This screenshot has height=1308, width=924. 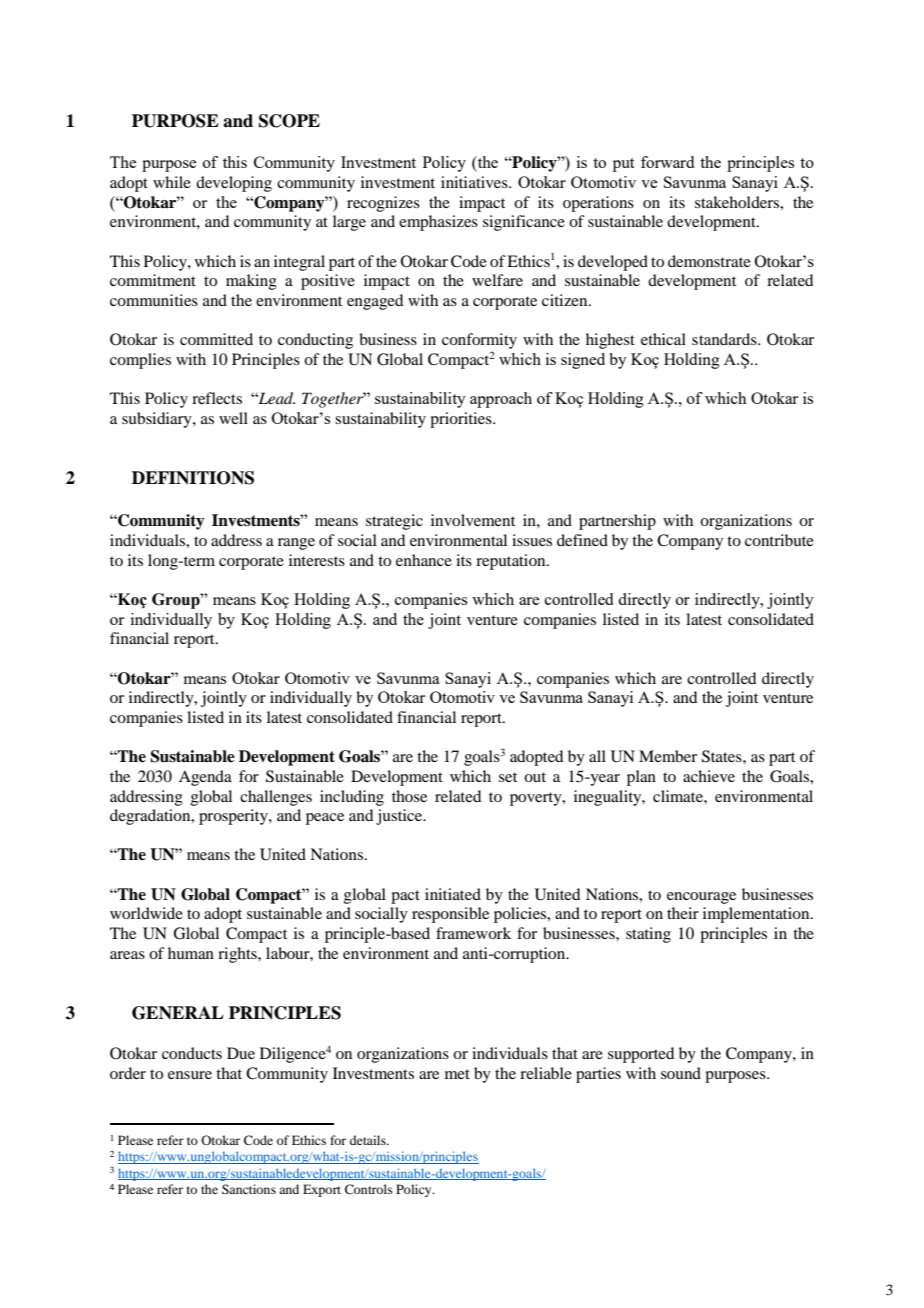 I want to click on developing, so click(x=234, y=184).
